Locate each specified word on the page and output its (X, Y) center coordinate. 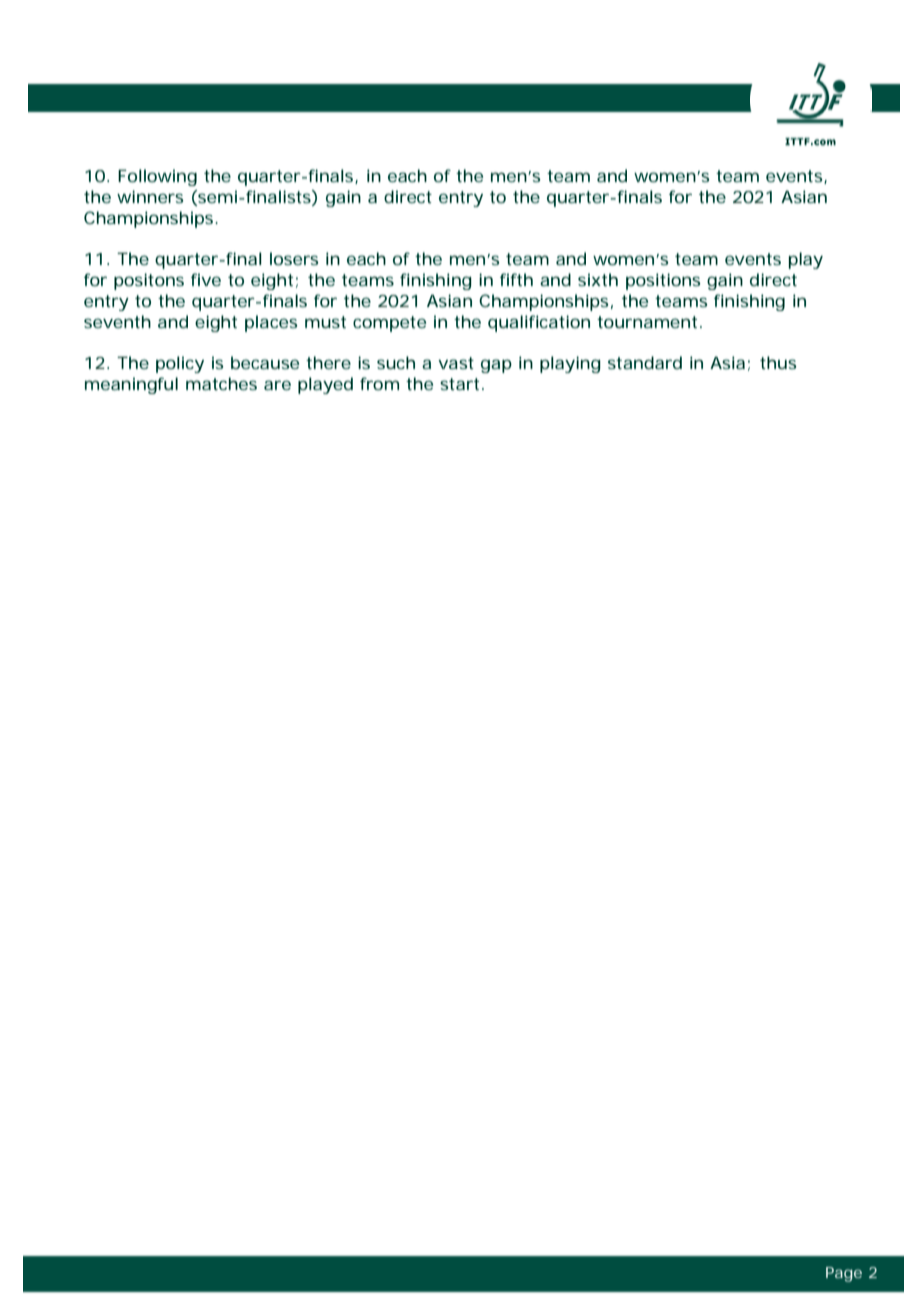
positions (663, 281)
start (459, 384)
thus (778, 362)
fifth (516, 279)
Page (844, 1274)
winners (150, 196)
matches (221, 383)
